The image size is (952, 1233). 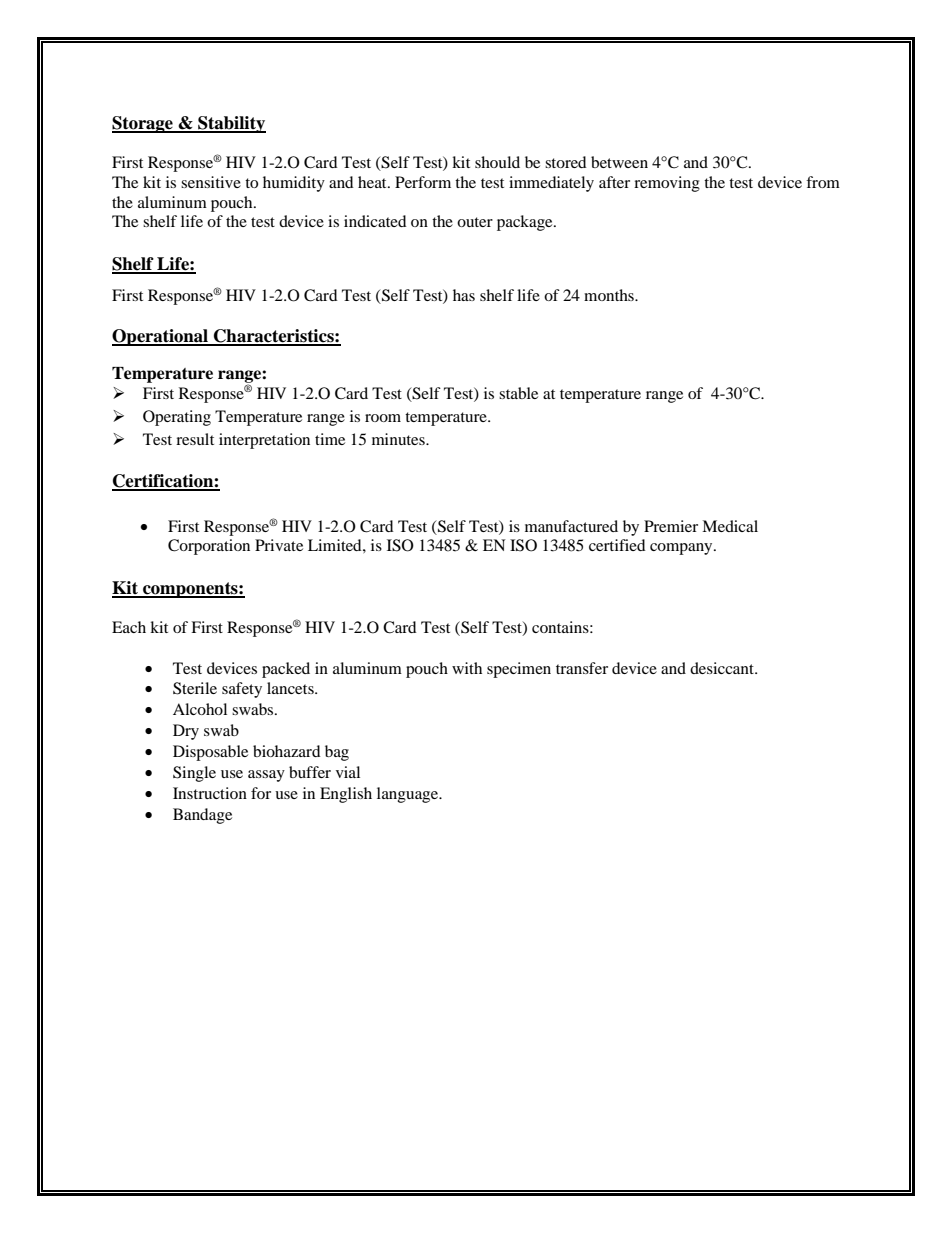 I want to click on Medical, so click(x=730, y=526).
